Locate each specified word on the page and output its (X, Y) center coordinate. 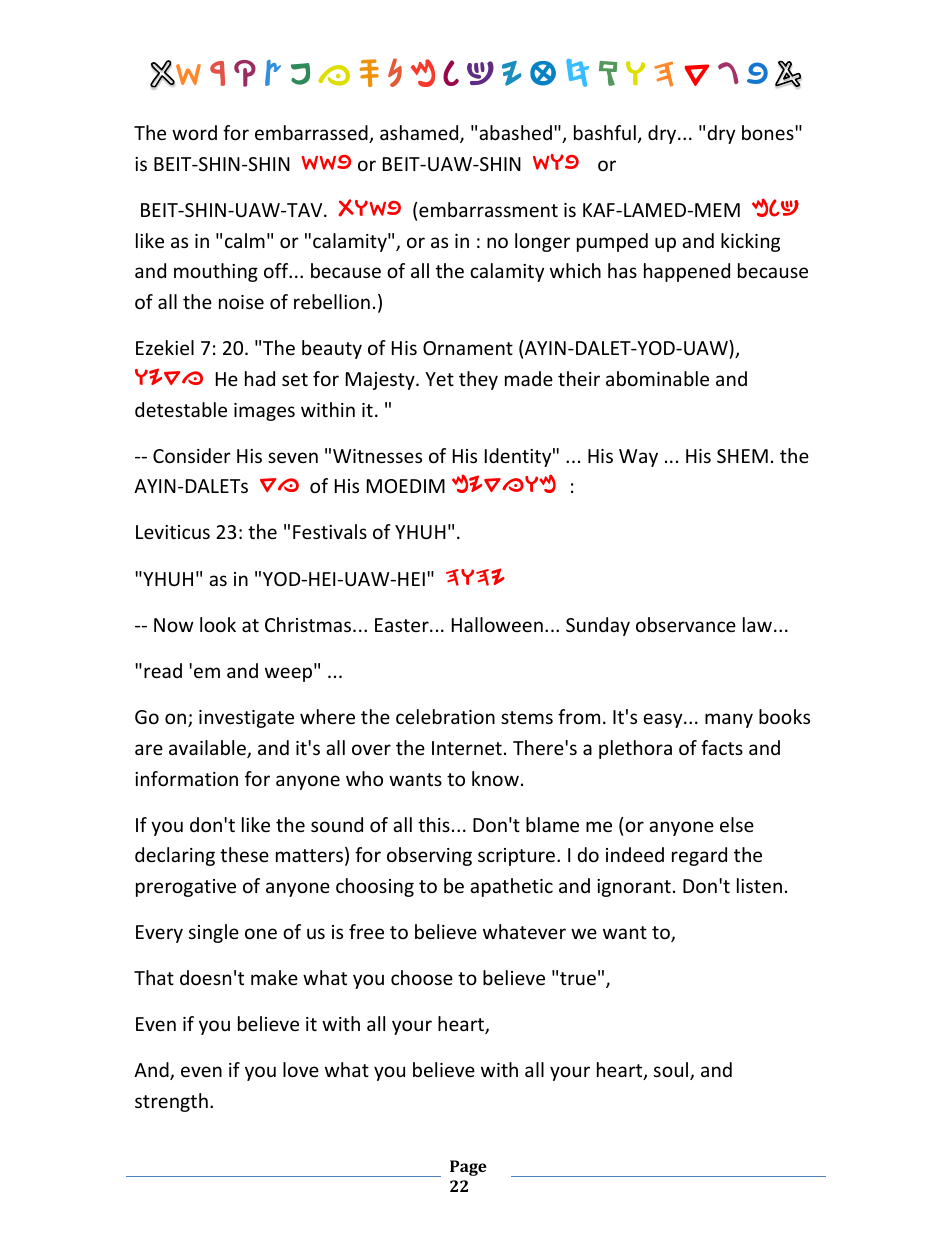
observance (686, 624)
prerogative (186, 888)
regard (699, 856)
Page (468, 1168)
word (194, 132)
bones (769, 132)
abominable (657, 378)
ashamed (420, 134)
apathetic (511, 887)
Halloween (497, 624)
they (478, 380)
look (218, 624)
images (264, 412)
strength (171, 1102)
